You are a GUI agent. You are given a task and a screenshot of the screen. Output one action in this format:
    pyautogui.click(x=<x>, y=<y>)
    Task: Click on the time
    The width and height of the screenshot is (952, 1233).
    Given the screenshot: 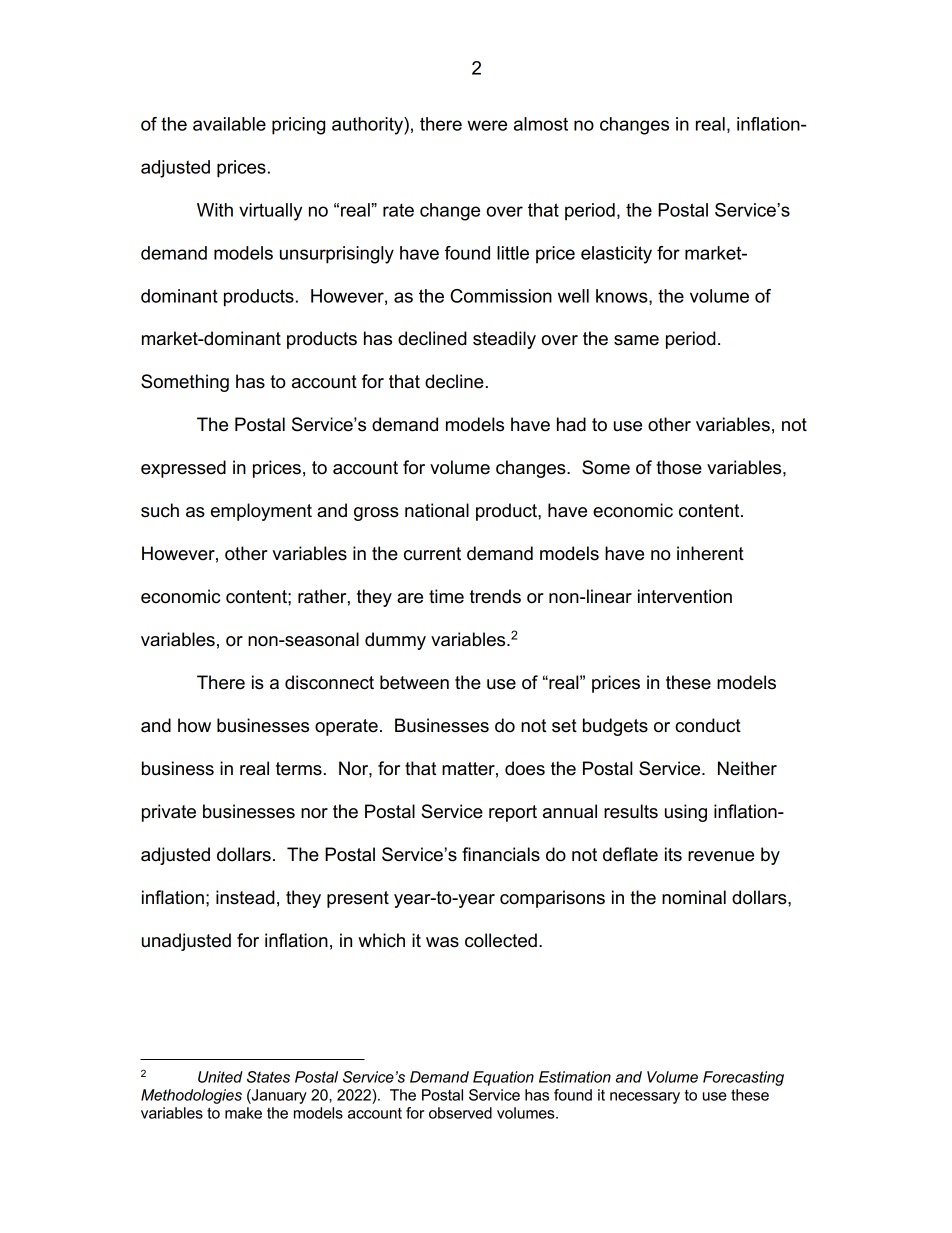 What is the action you would take?
    pyautogui.click(x=446, y=596)
